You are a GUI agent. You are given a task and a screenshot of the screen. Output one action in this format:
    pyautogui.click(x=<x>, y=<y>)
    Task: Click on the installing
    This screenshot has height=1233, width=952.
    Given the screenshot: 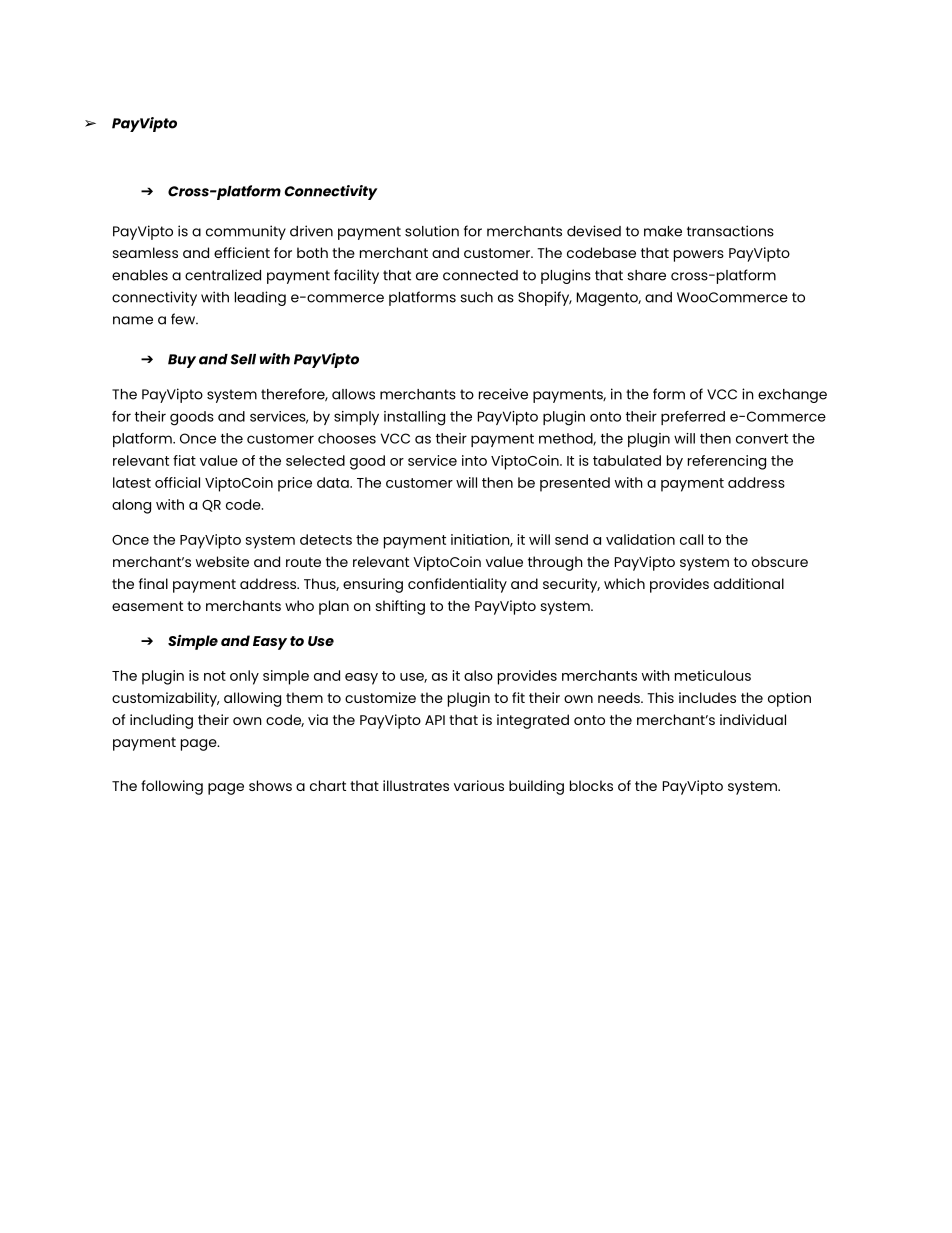 What is the action you would take?
    pyautogui.click(x=414, y=418)
